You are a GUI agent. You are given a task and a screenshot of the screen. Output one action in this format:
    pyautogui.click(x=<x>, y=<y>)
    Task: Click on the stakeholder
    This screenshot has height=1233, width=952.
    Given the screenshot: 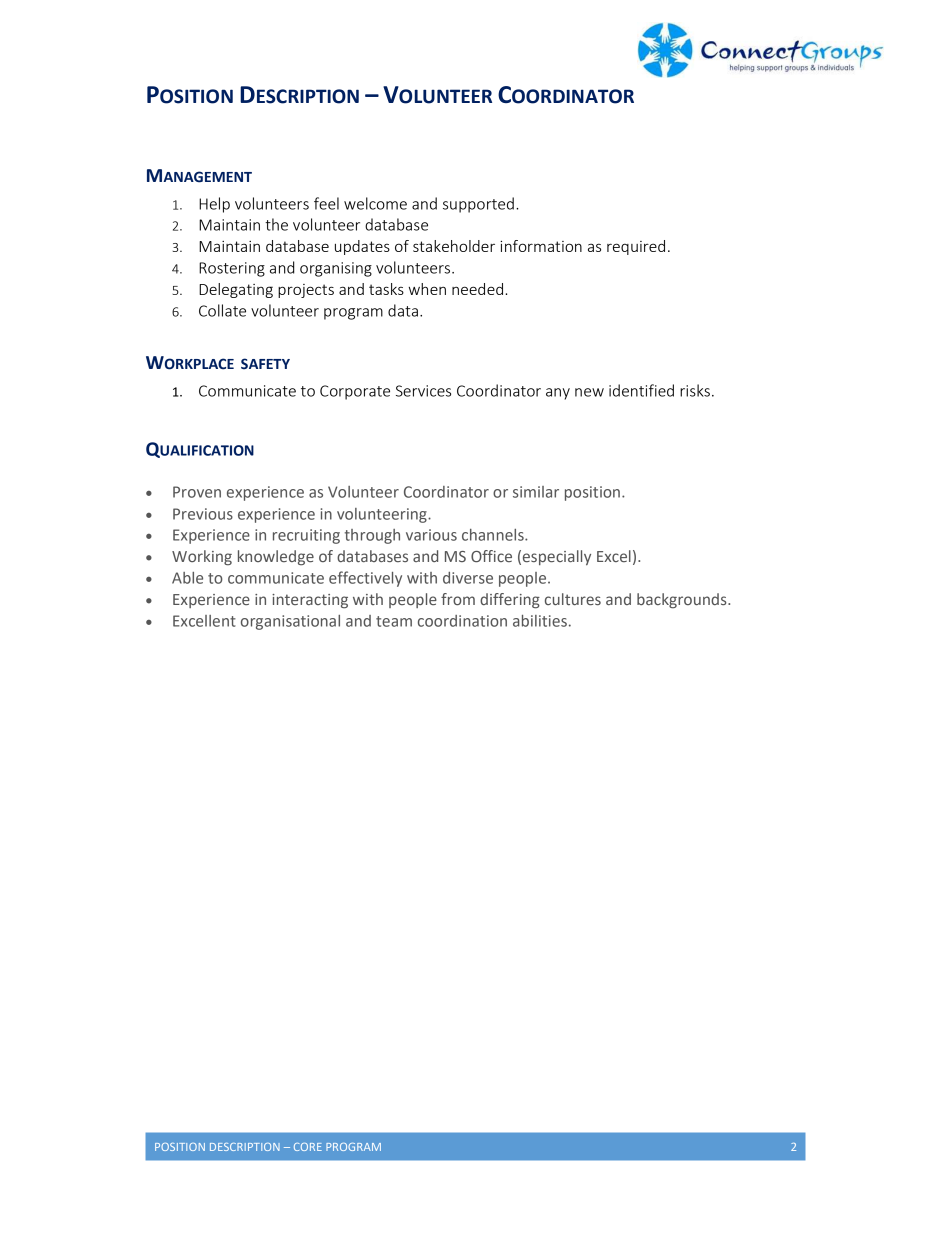 What is the action you would take?
    pyautogui.click(x=454, y=246)
